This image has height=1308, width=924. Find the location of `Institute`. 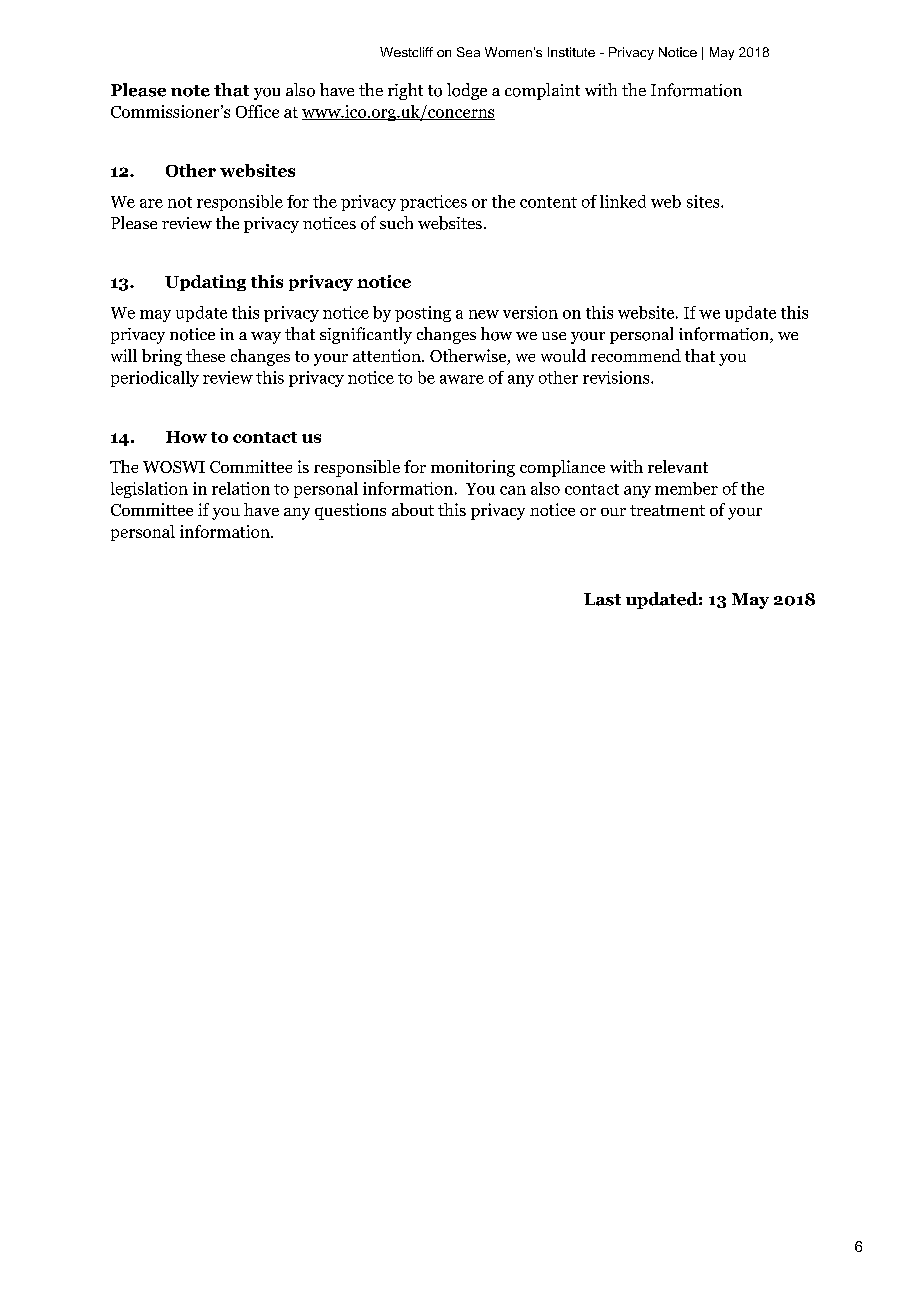

Institute is located at coordinates (571, 52).
